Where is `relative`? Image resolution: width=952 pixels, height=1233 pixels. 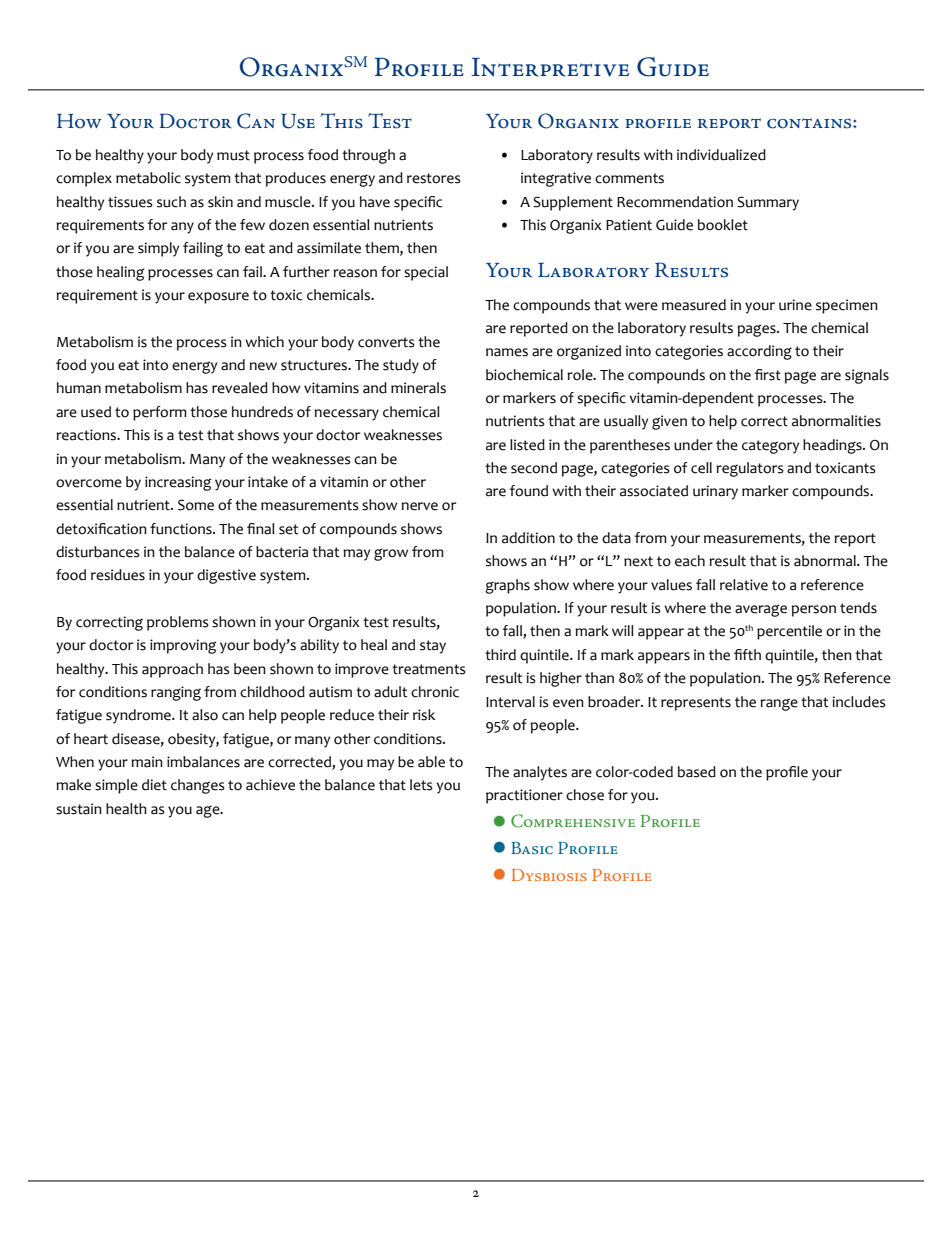
relative is located at coordinates (744, 585).
